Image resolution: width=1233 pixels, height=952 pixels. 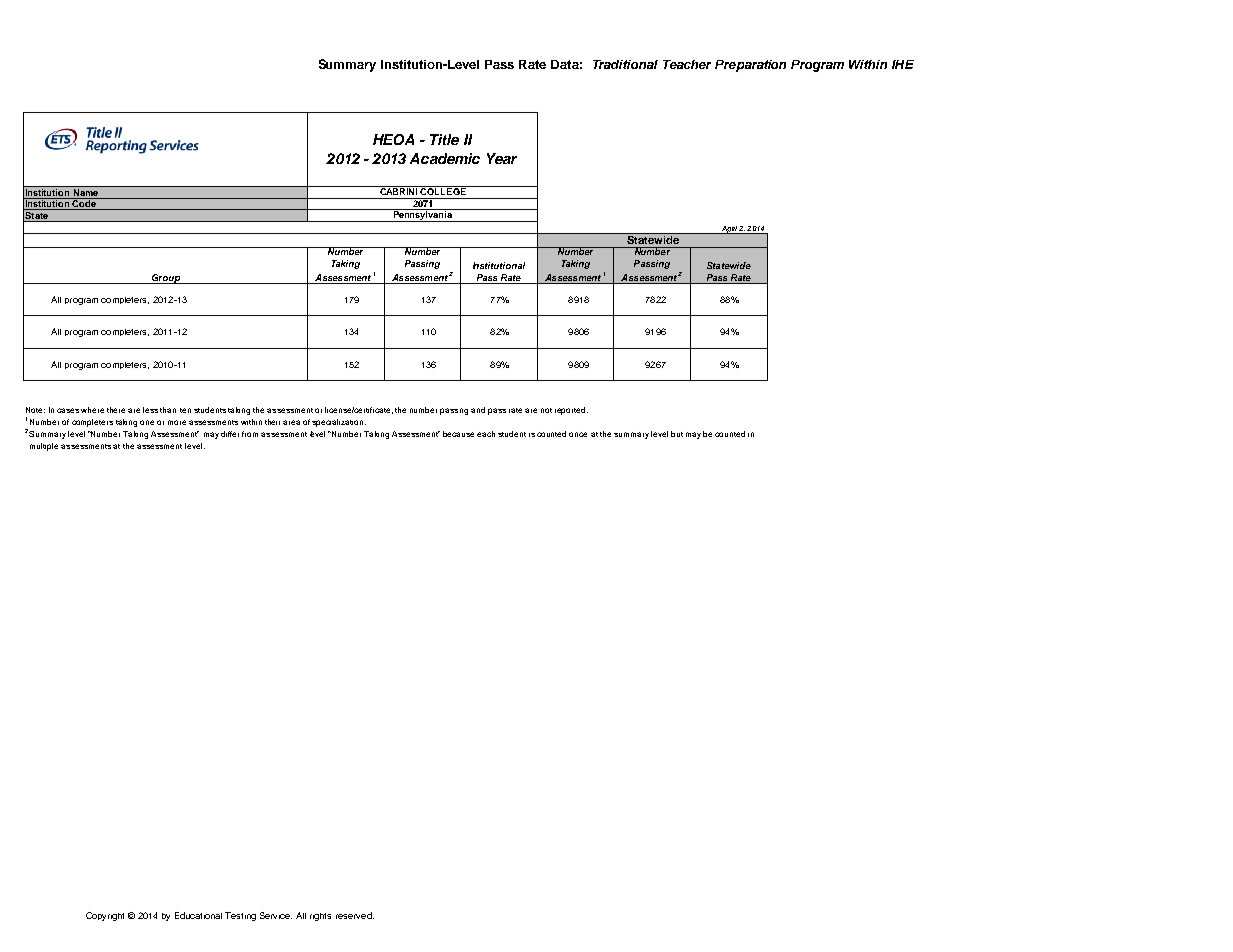 What do you see at coordinates (355, 915) in the page?
I see `reserved` at bounding box center [355, 915].
